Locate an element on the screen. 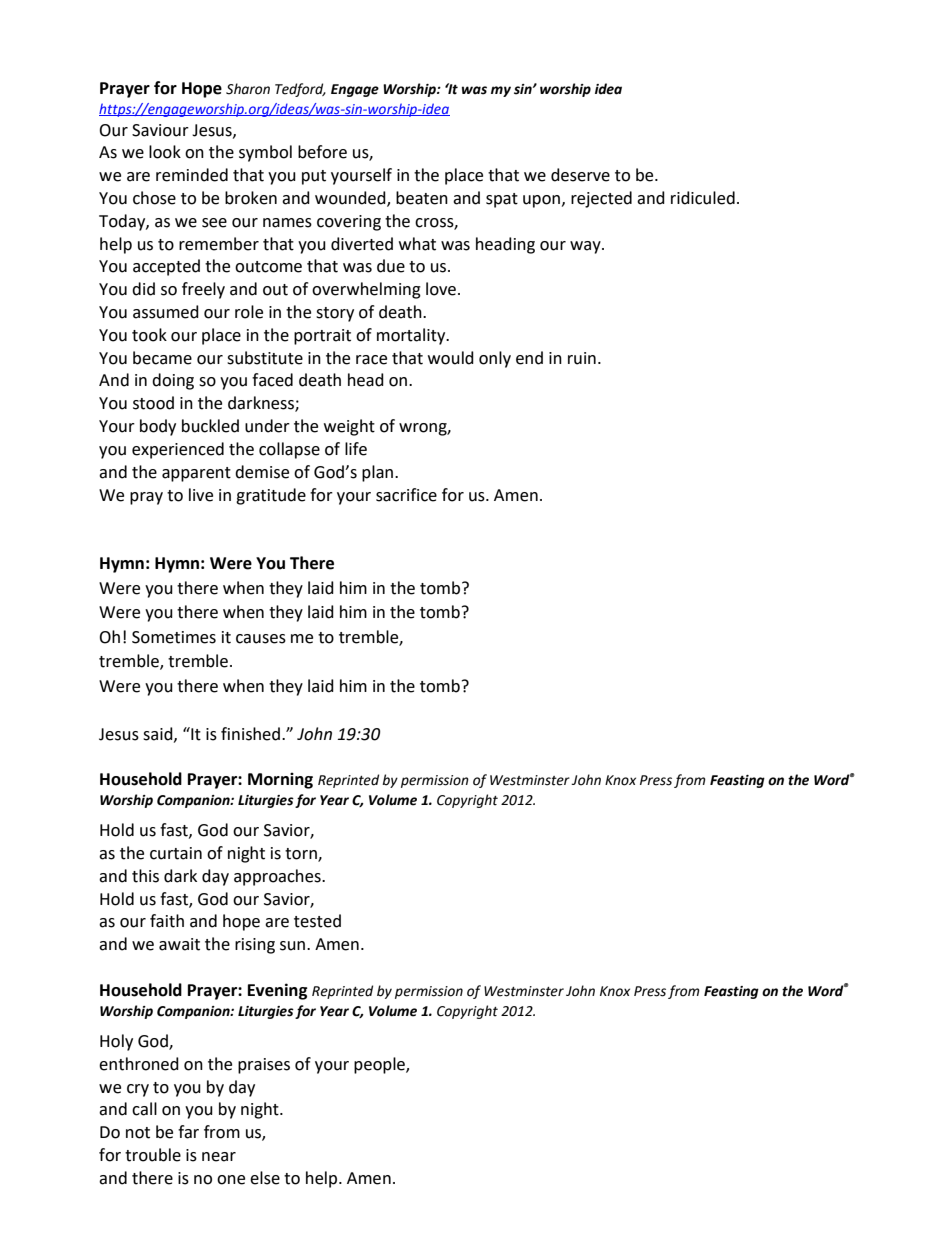 The width and height of the screenshot is (952, 1233). sacrifice is located at coordinates (406, 495).
